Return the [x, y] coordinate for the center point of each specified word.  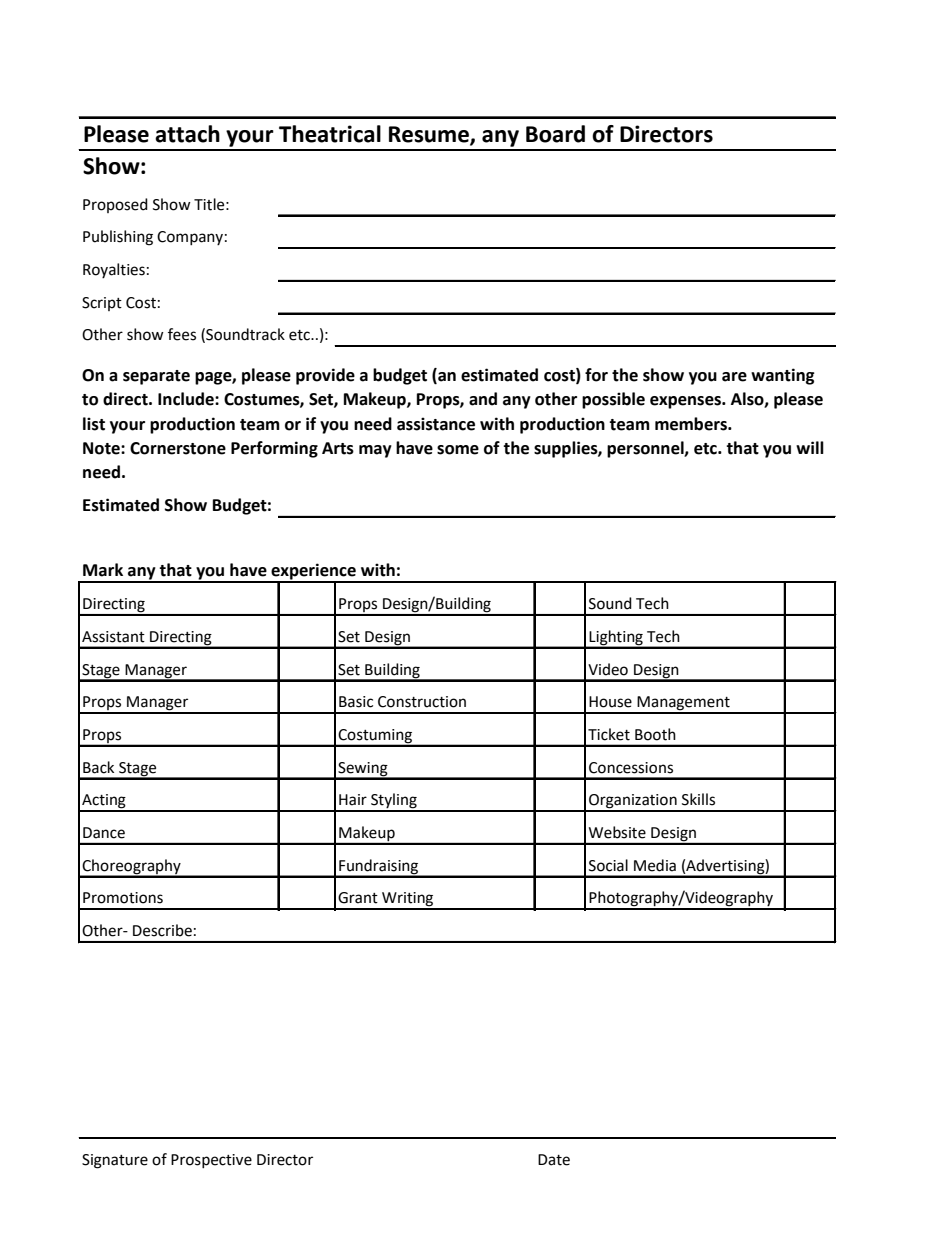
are [734, 377]
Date [554, 1160]
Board [555, 134]
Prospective [211, 1161]
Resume [430, 135]
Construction [422, 702]
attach [187, 134]
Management [683, 704]
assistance [436, 424]
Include [187, 399]
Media [655, 865]
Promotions [123, 898]
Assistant [113, 637]
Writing [408, 900]
